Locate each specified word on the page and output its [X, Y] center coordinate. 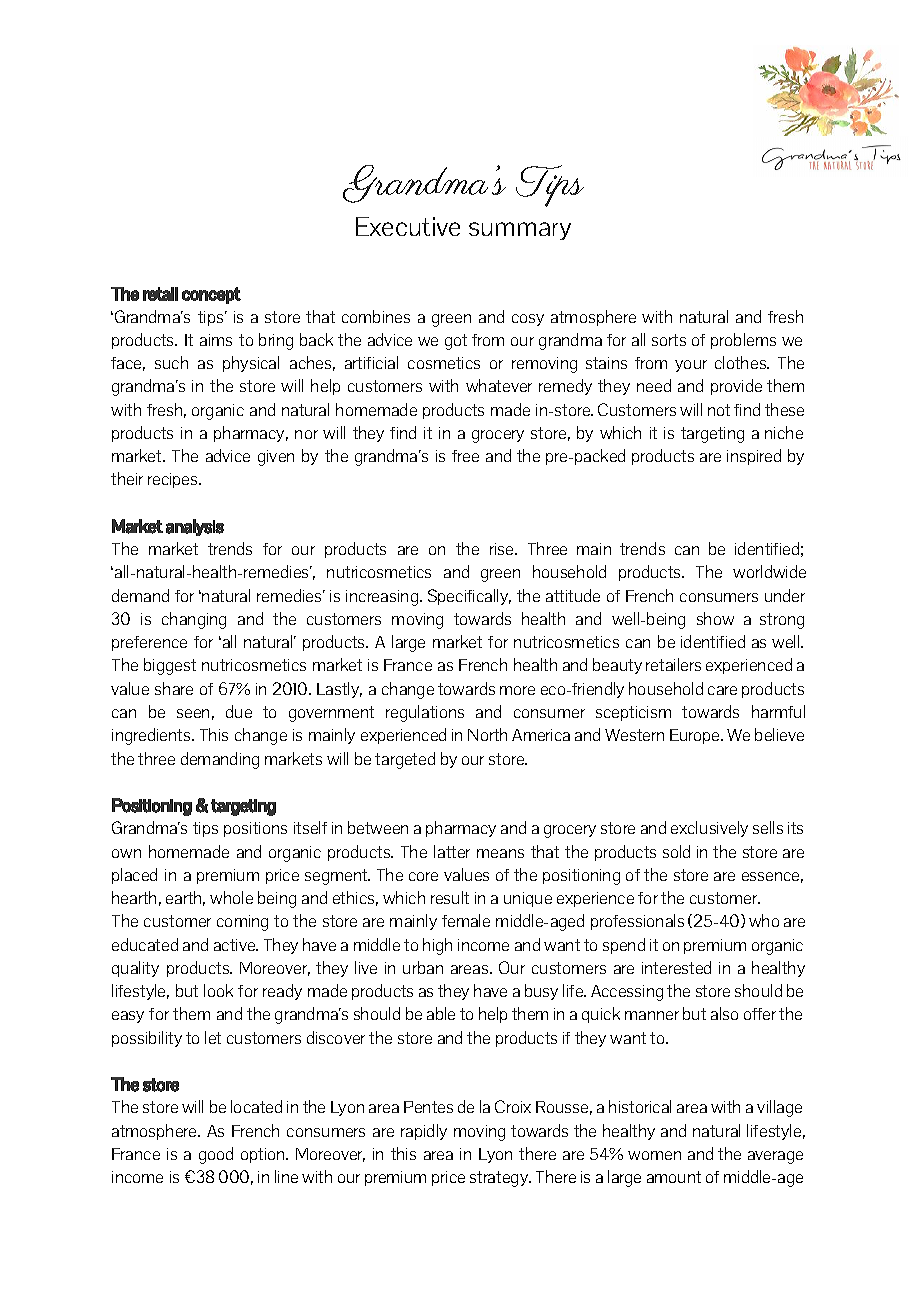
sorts [669, 340]
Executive [408, 226]
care [722, 690]
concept [211, 295]
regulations [425, 713]
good [216, 1155]
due [239, 711]
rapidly [424, 1132]
